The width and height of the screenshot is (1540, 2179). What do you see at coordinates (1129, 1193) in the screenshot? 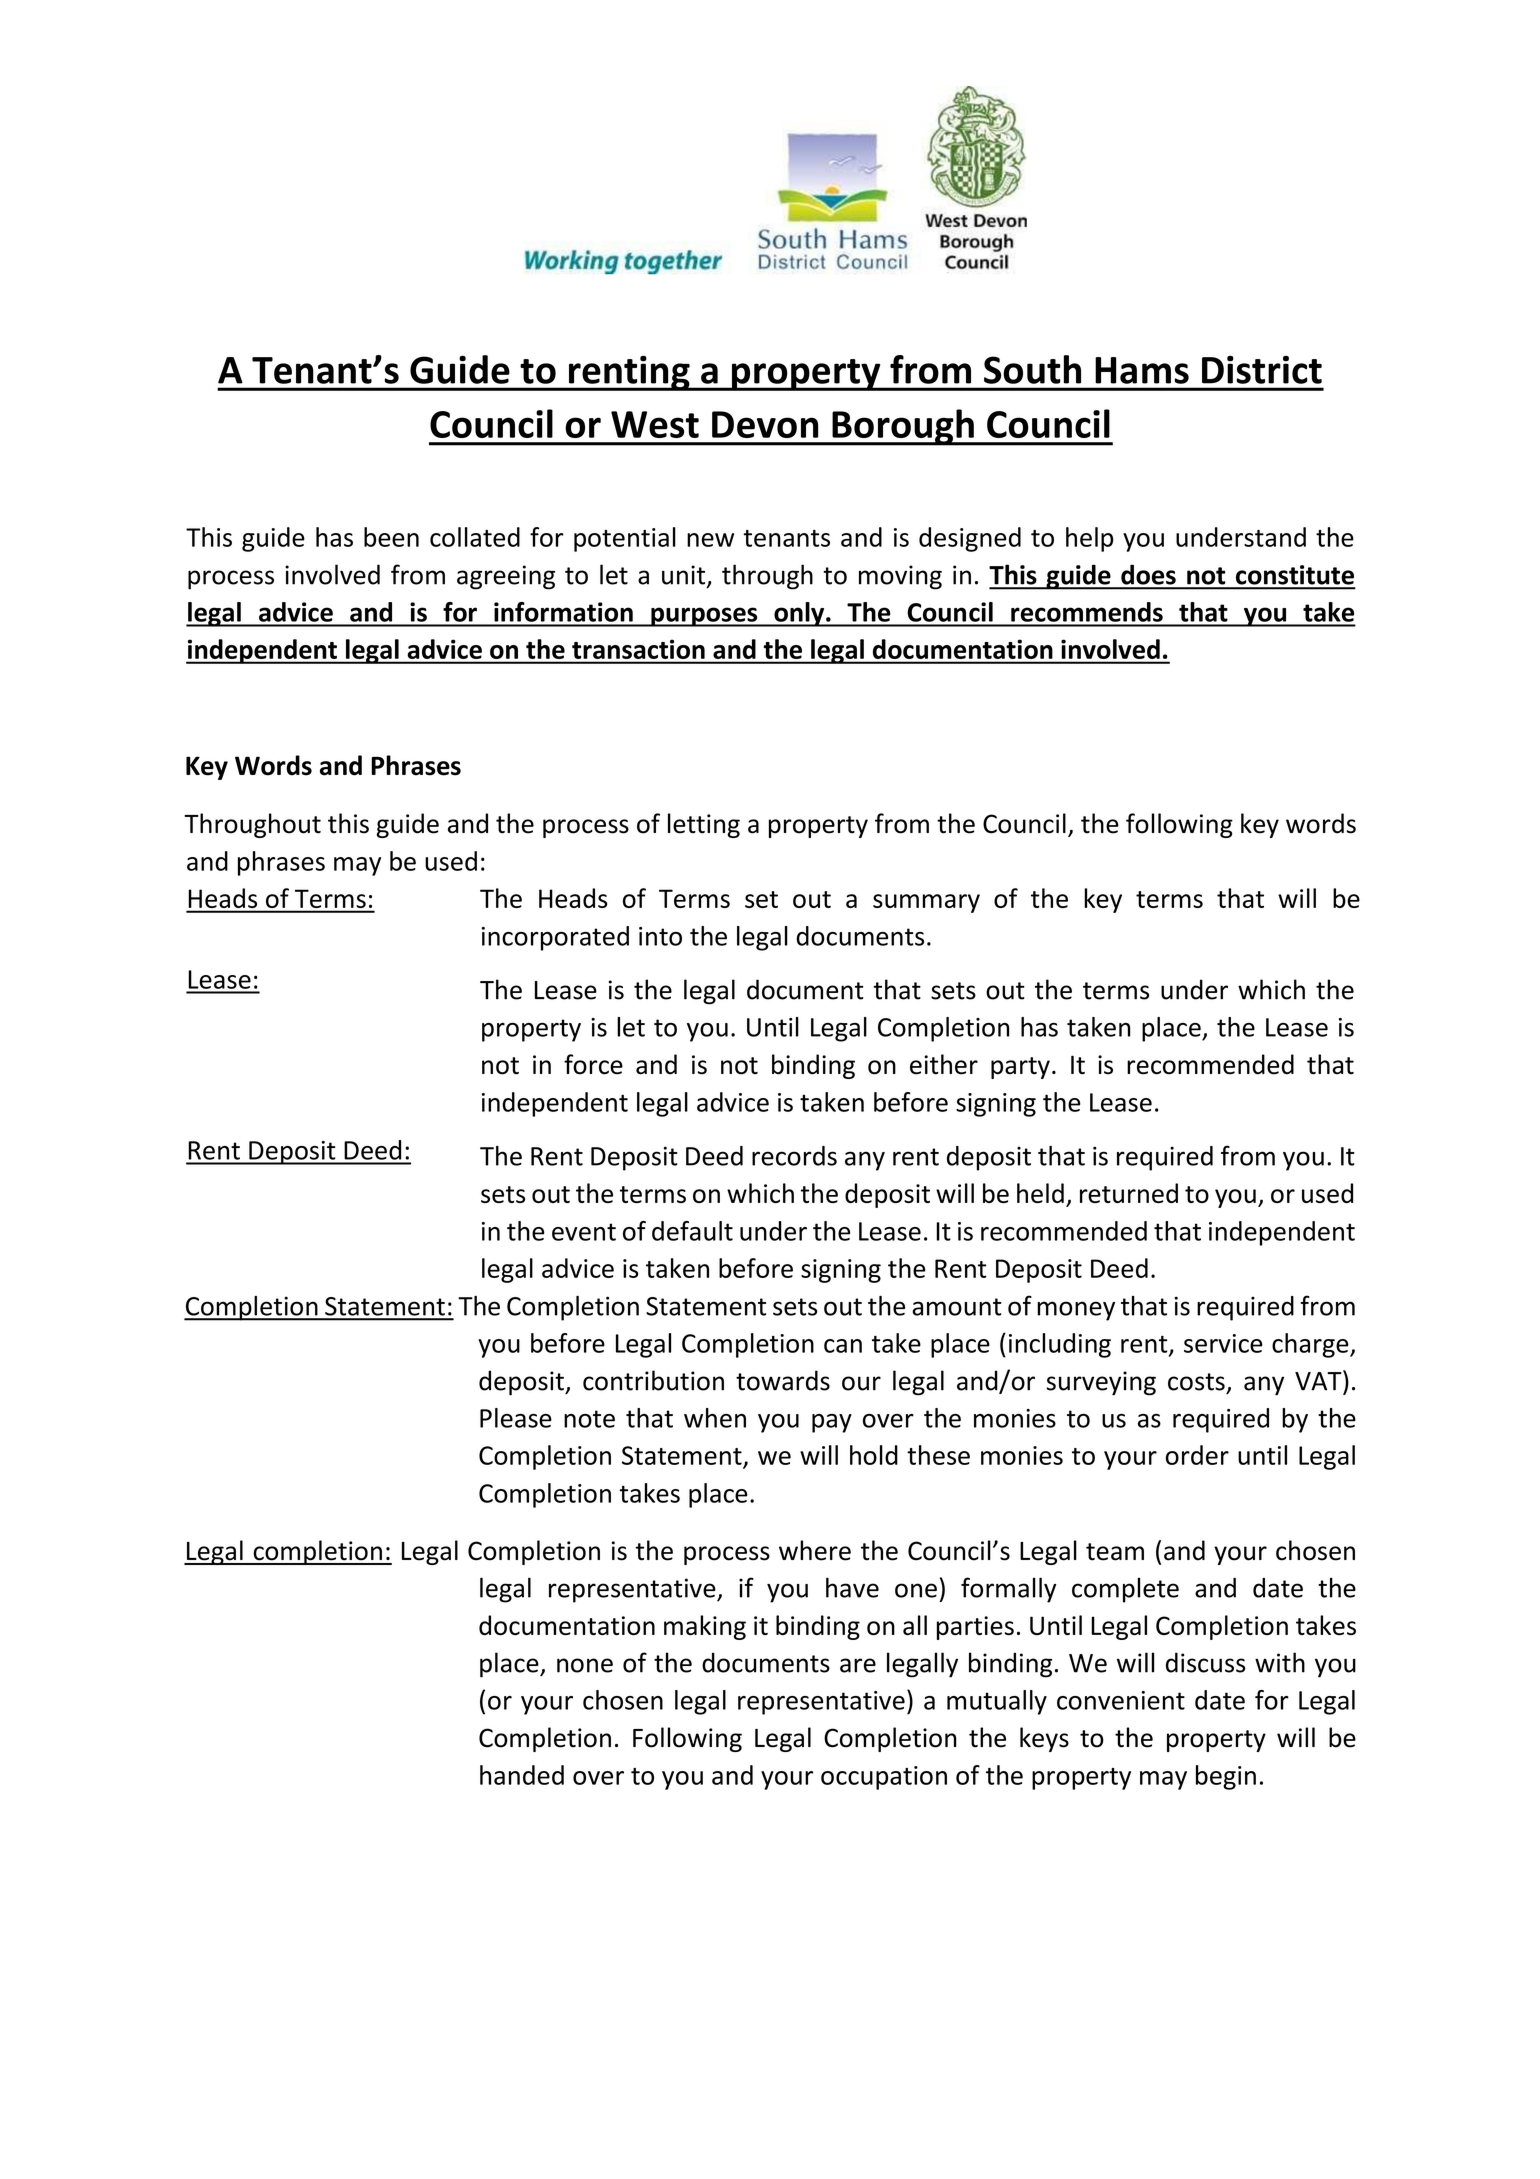
I see `returned` at bounding box center [1129, 1193].
